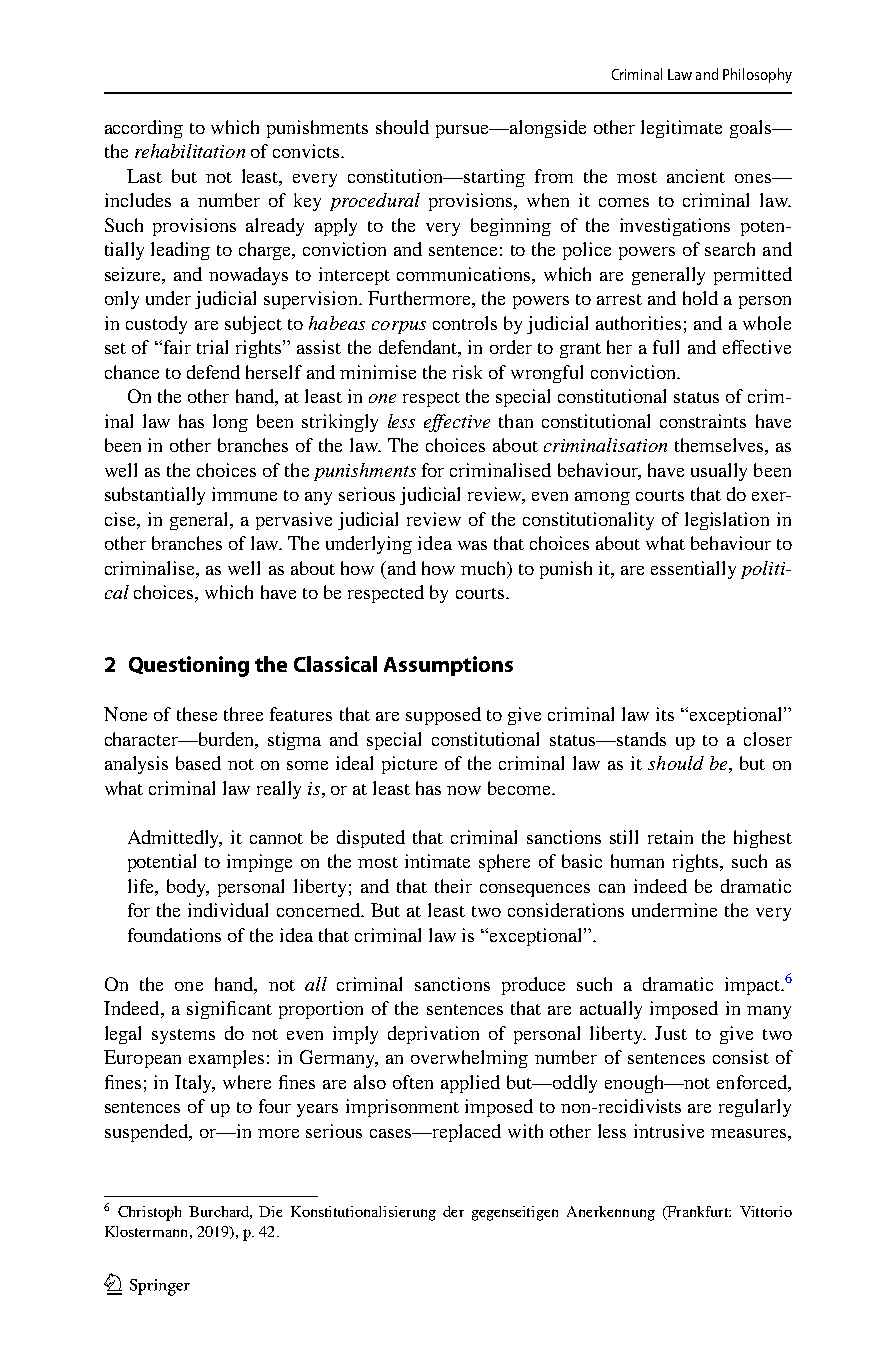  I want to click on these, so click(197, 714).
